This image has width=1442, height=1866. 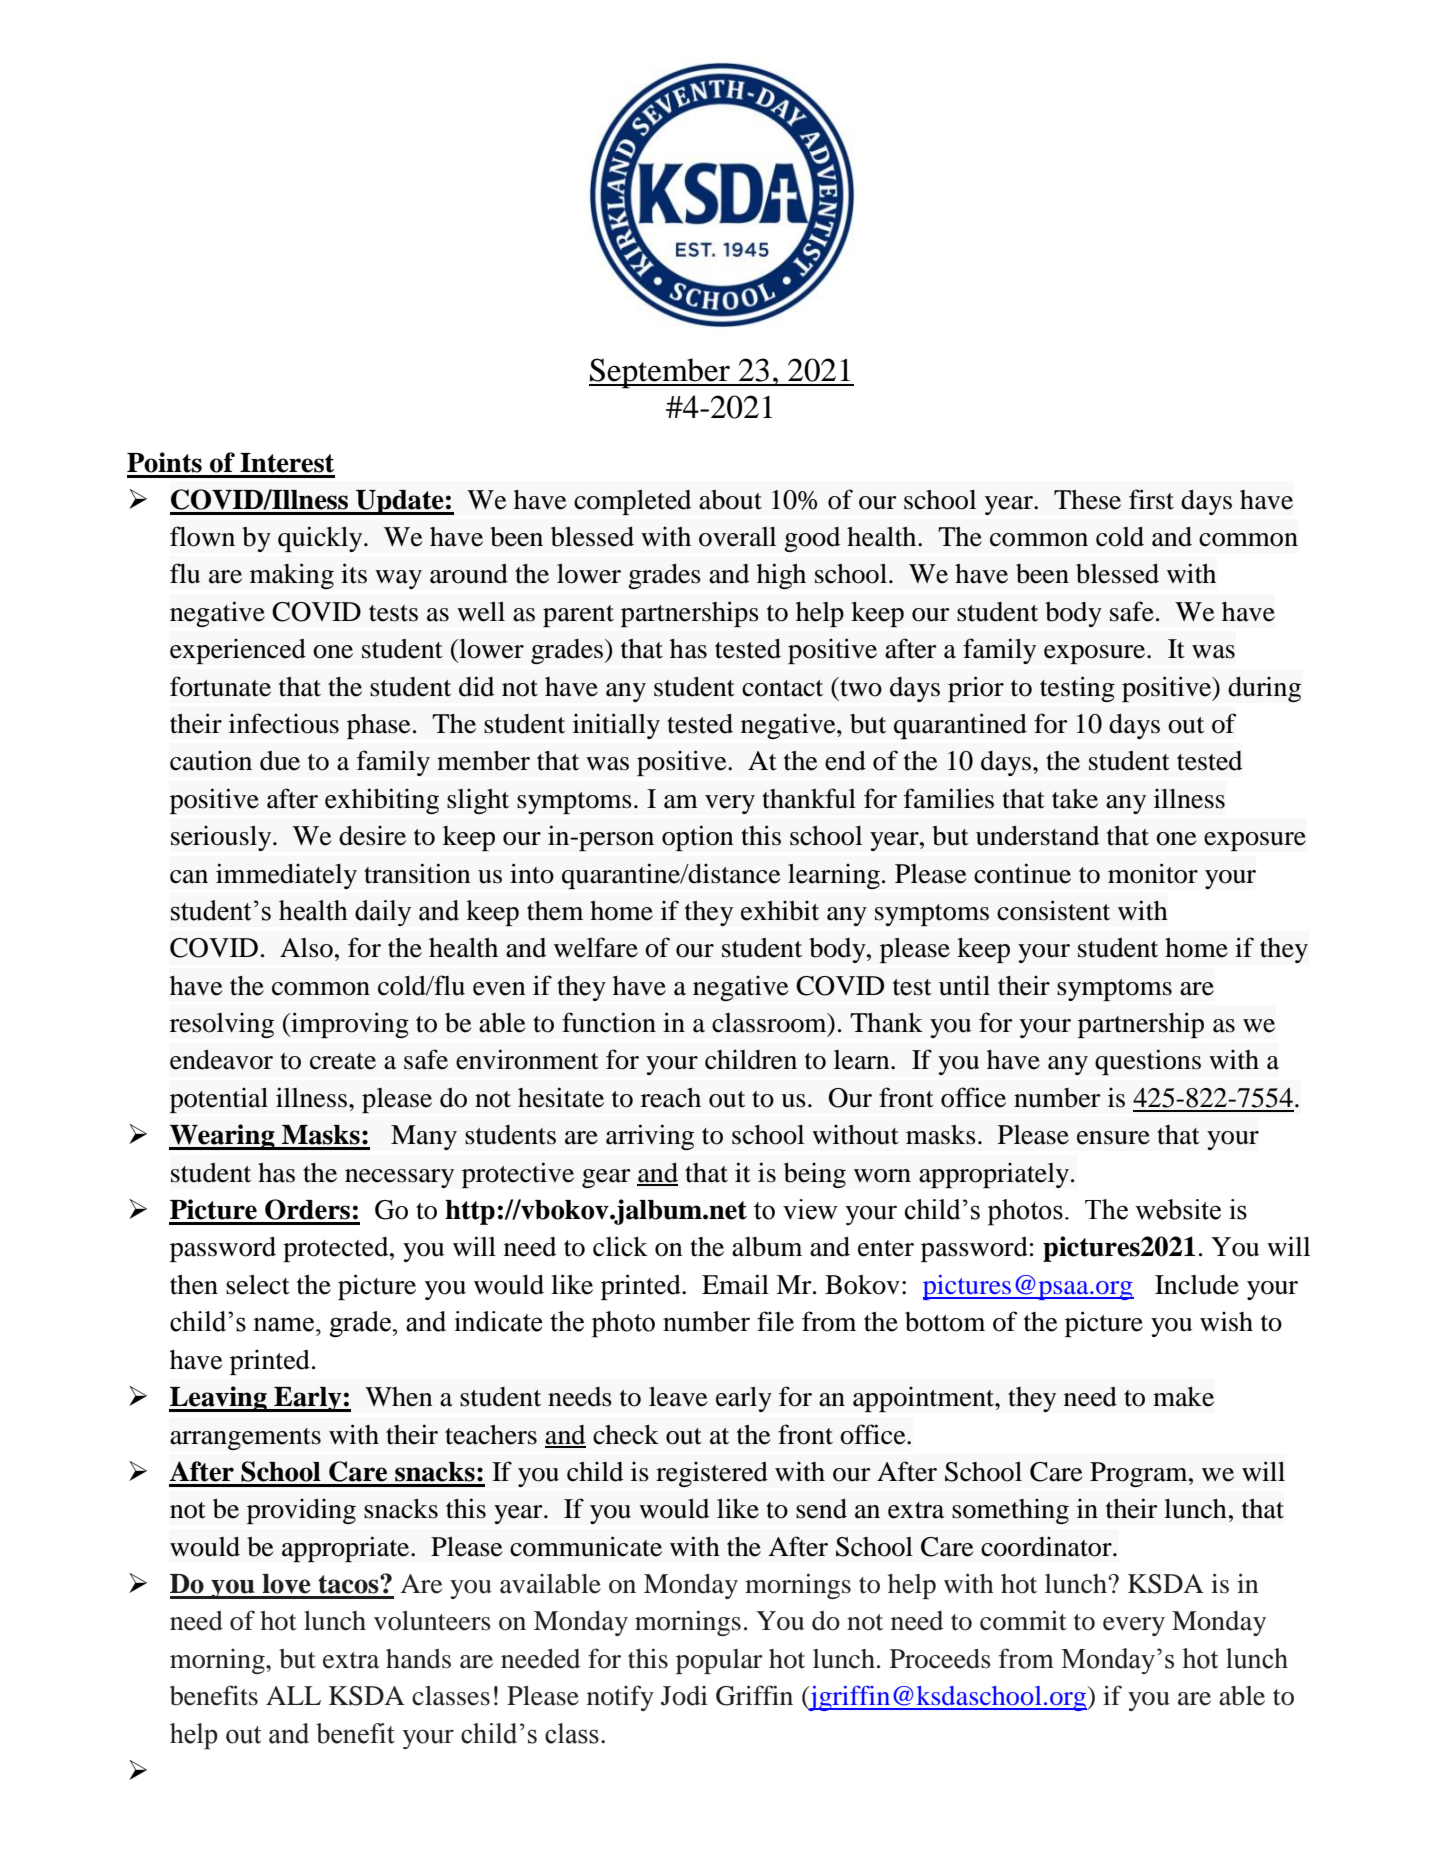 I want to click on take, so click(x=1075, y=799).
